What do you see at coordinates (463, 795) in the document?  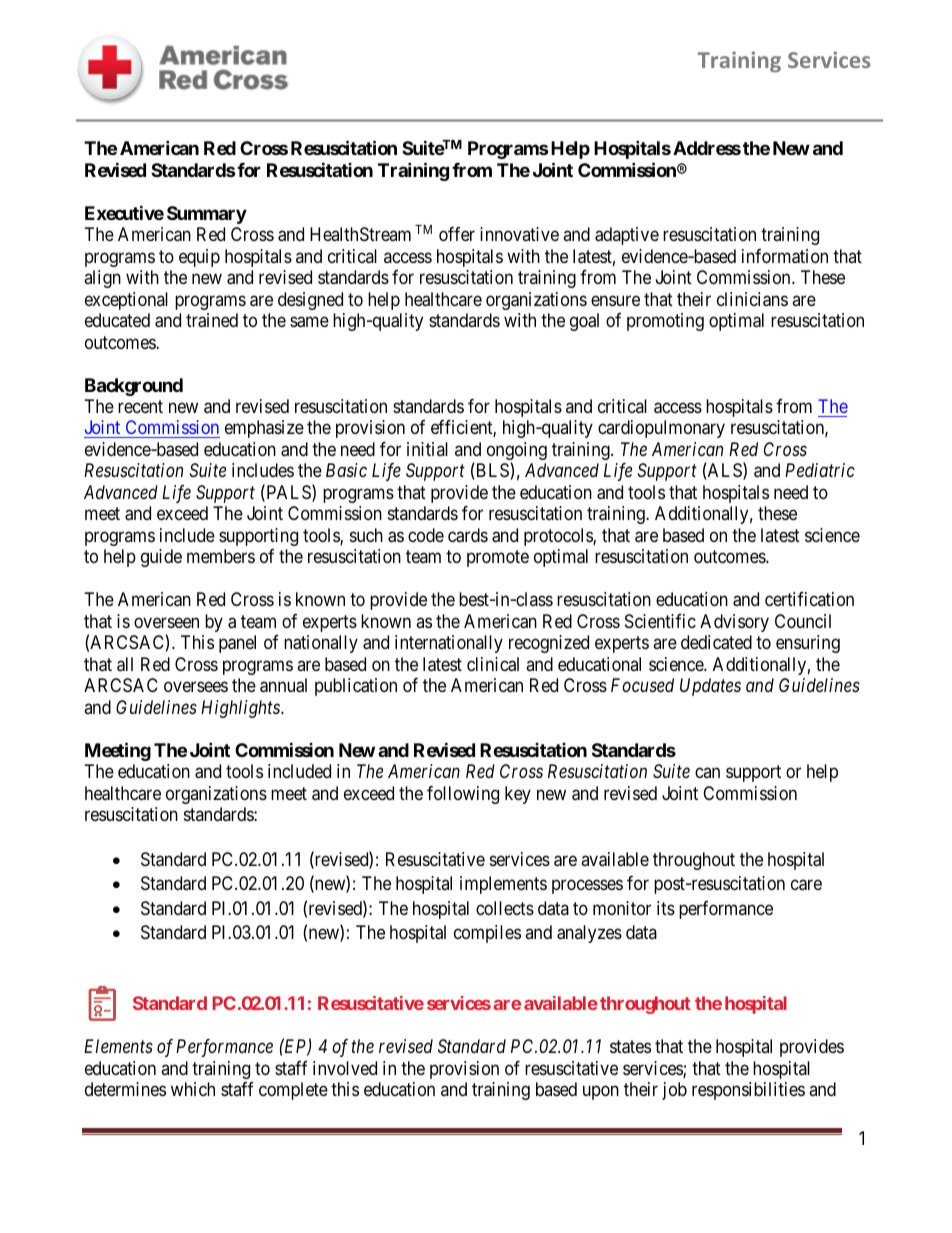 I see `following` at bounding box center [463, 795].
